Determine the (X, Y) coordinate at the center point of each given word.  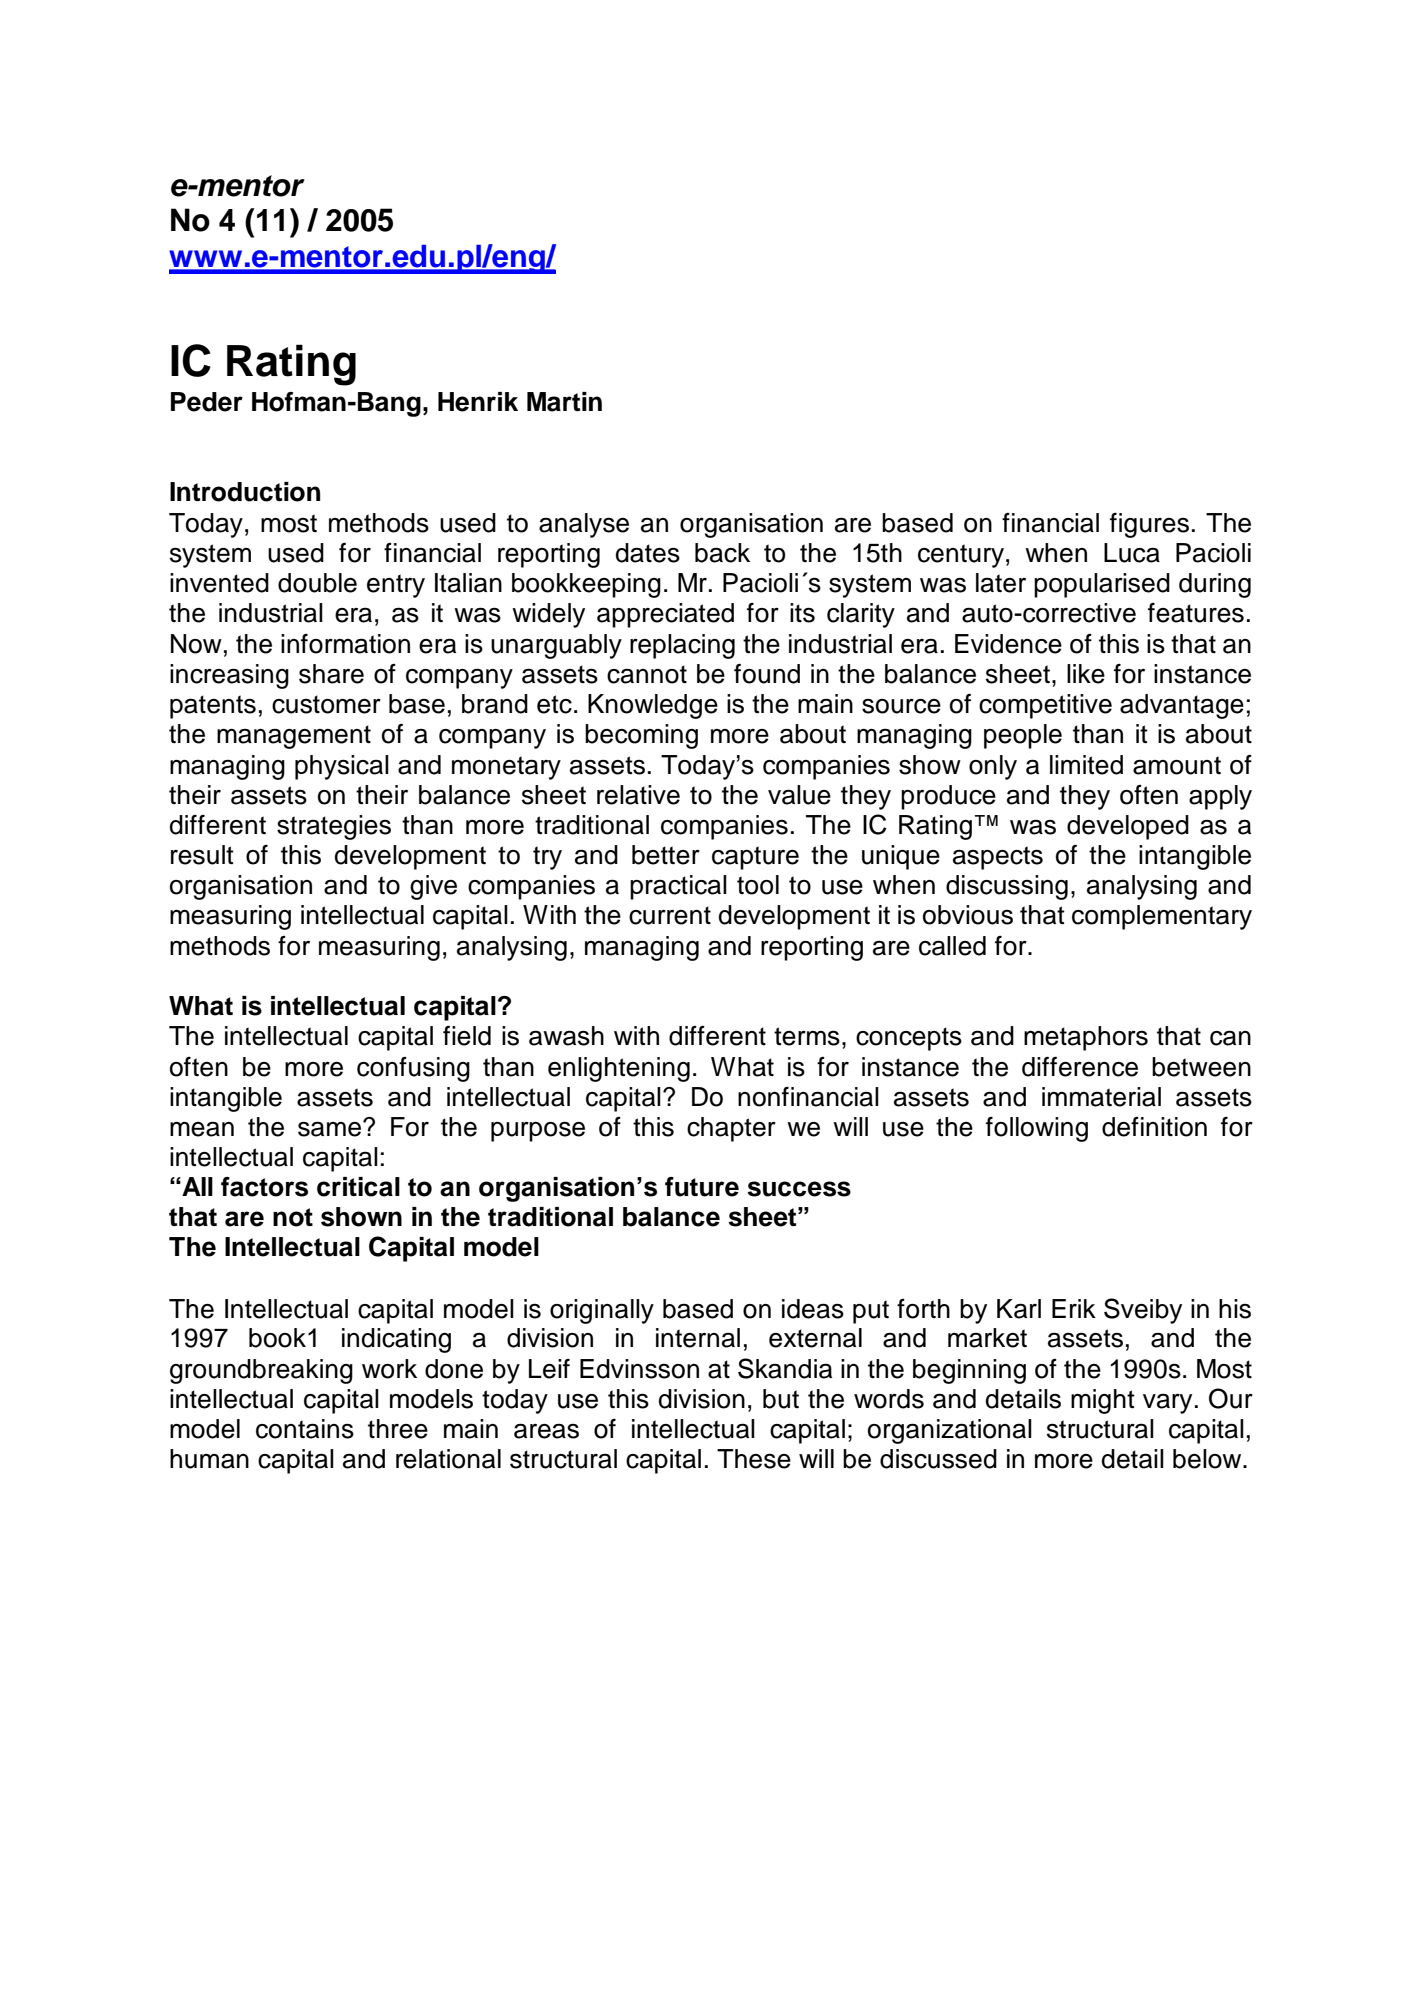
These (754, 1459)
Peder (207, 402)
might (1103, 1401)
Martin (564, 402)
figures (1149, 525)
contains (305, 1429)
